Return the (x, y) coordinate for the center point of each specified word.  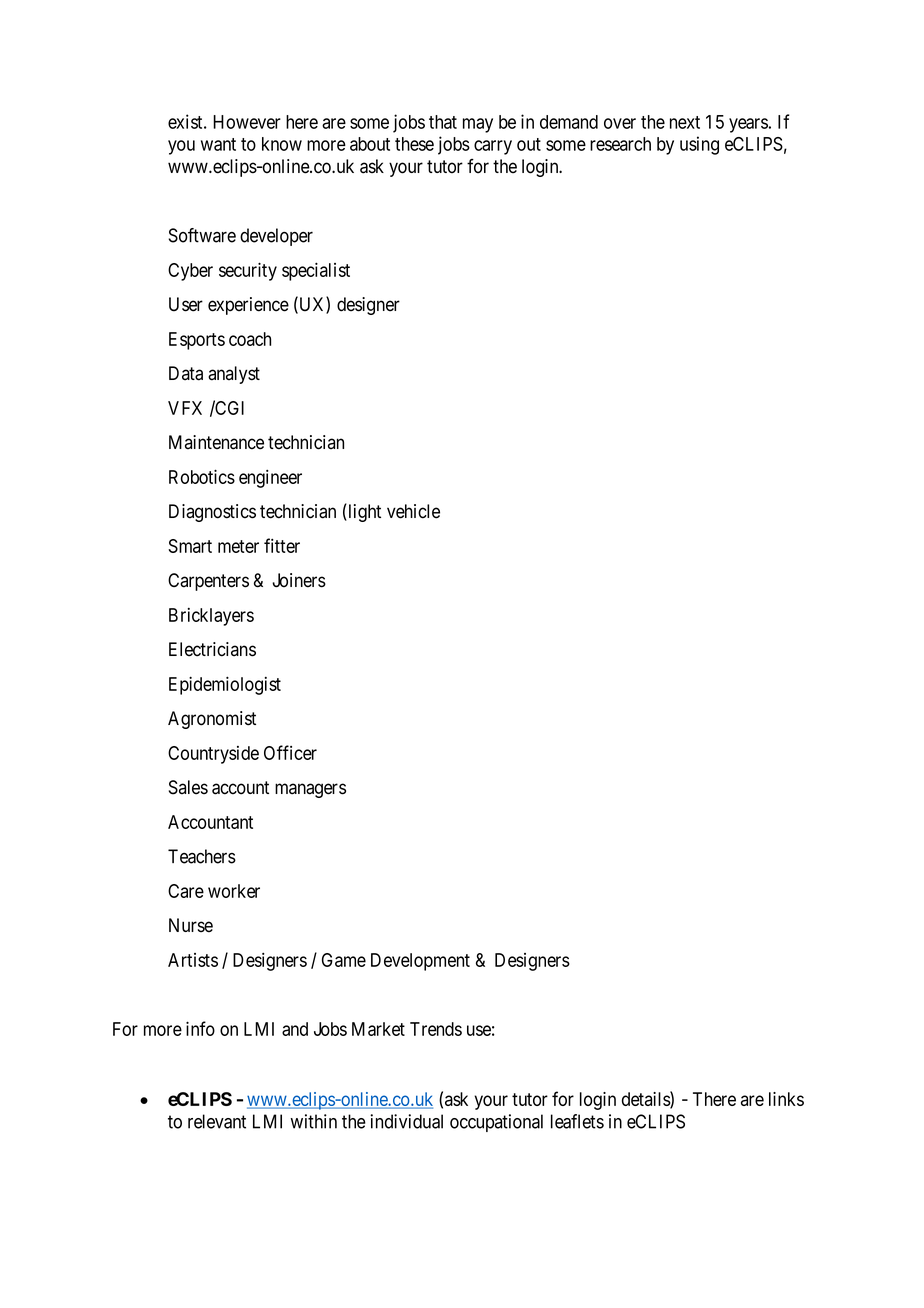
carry (493, 147)
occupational (496, 1123)
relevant (217, 1121)
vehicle (413, 511)
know (282, 144)
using (699, 145)
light (363, 512)
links (786, 1099)
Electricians (212, 649)
